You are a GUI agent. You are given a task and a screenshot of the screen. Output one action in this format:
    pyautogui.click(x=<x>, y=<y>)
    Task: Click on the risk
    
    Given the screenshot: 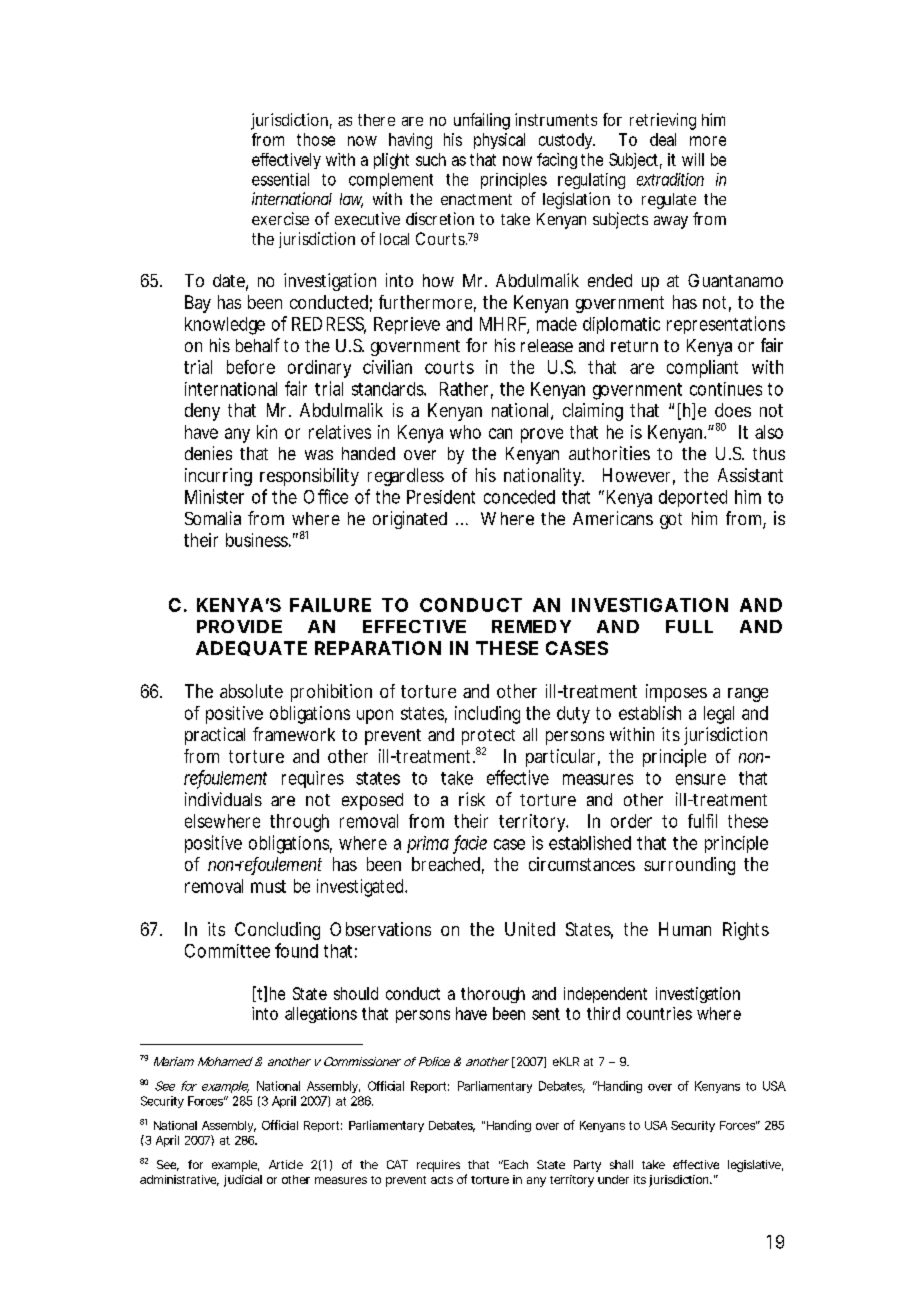 What is the action you would take?
    pyautogui.click(x=472, y=799)
